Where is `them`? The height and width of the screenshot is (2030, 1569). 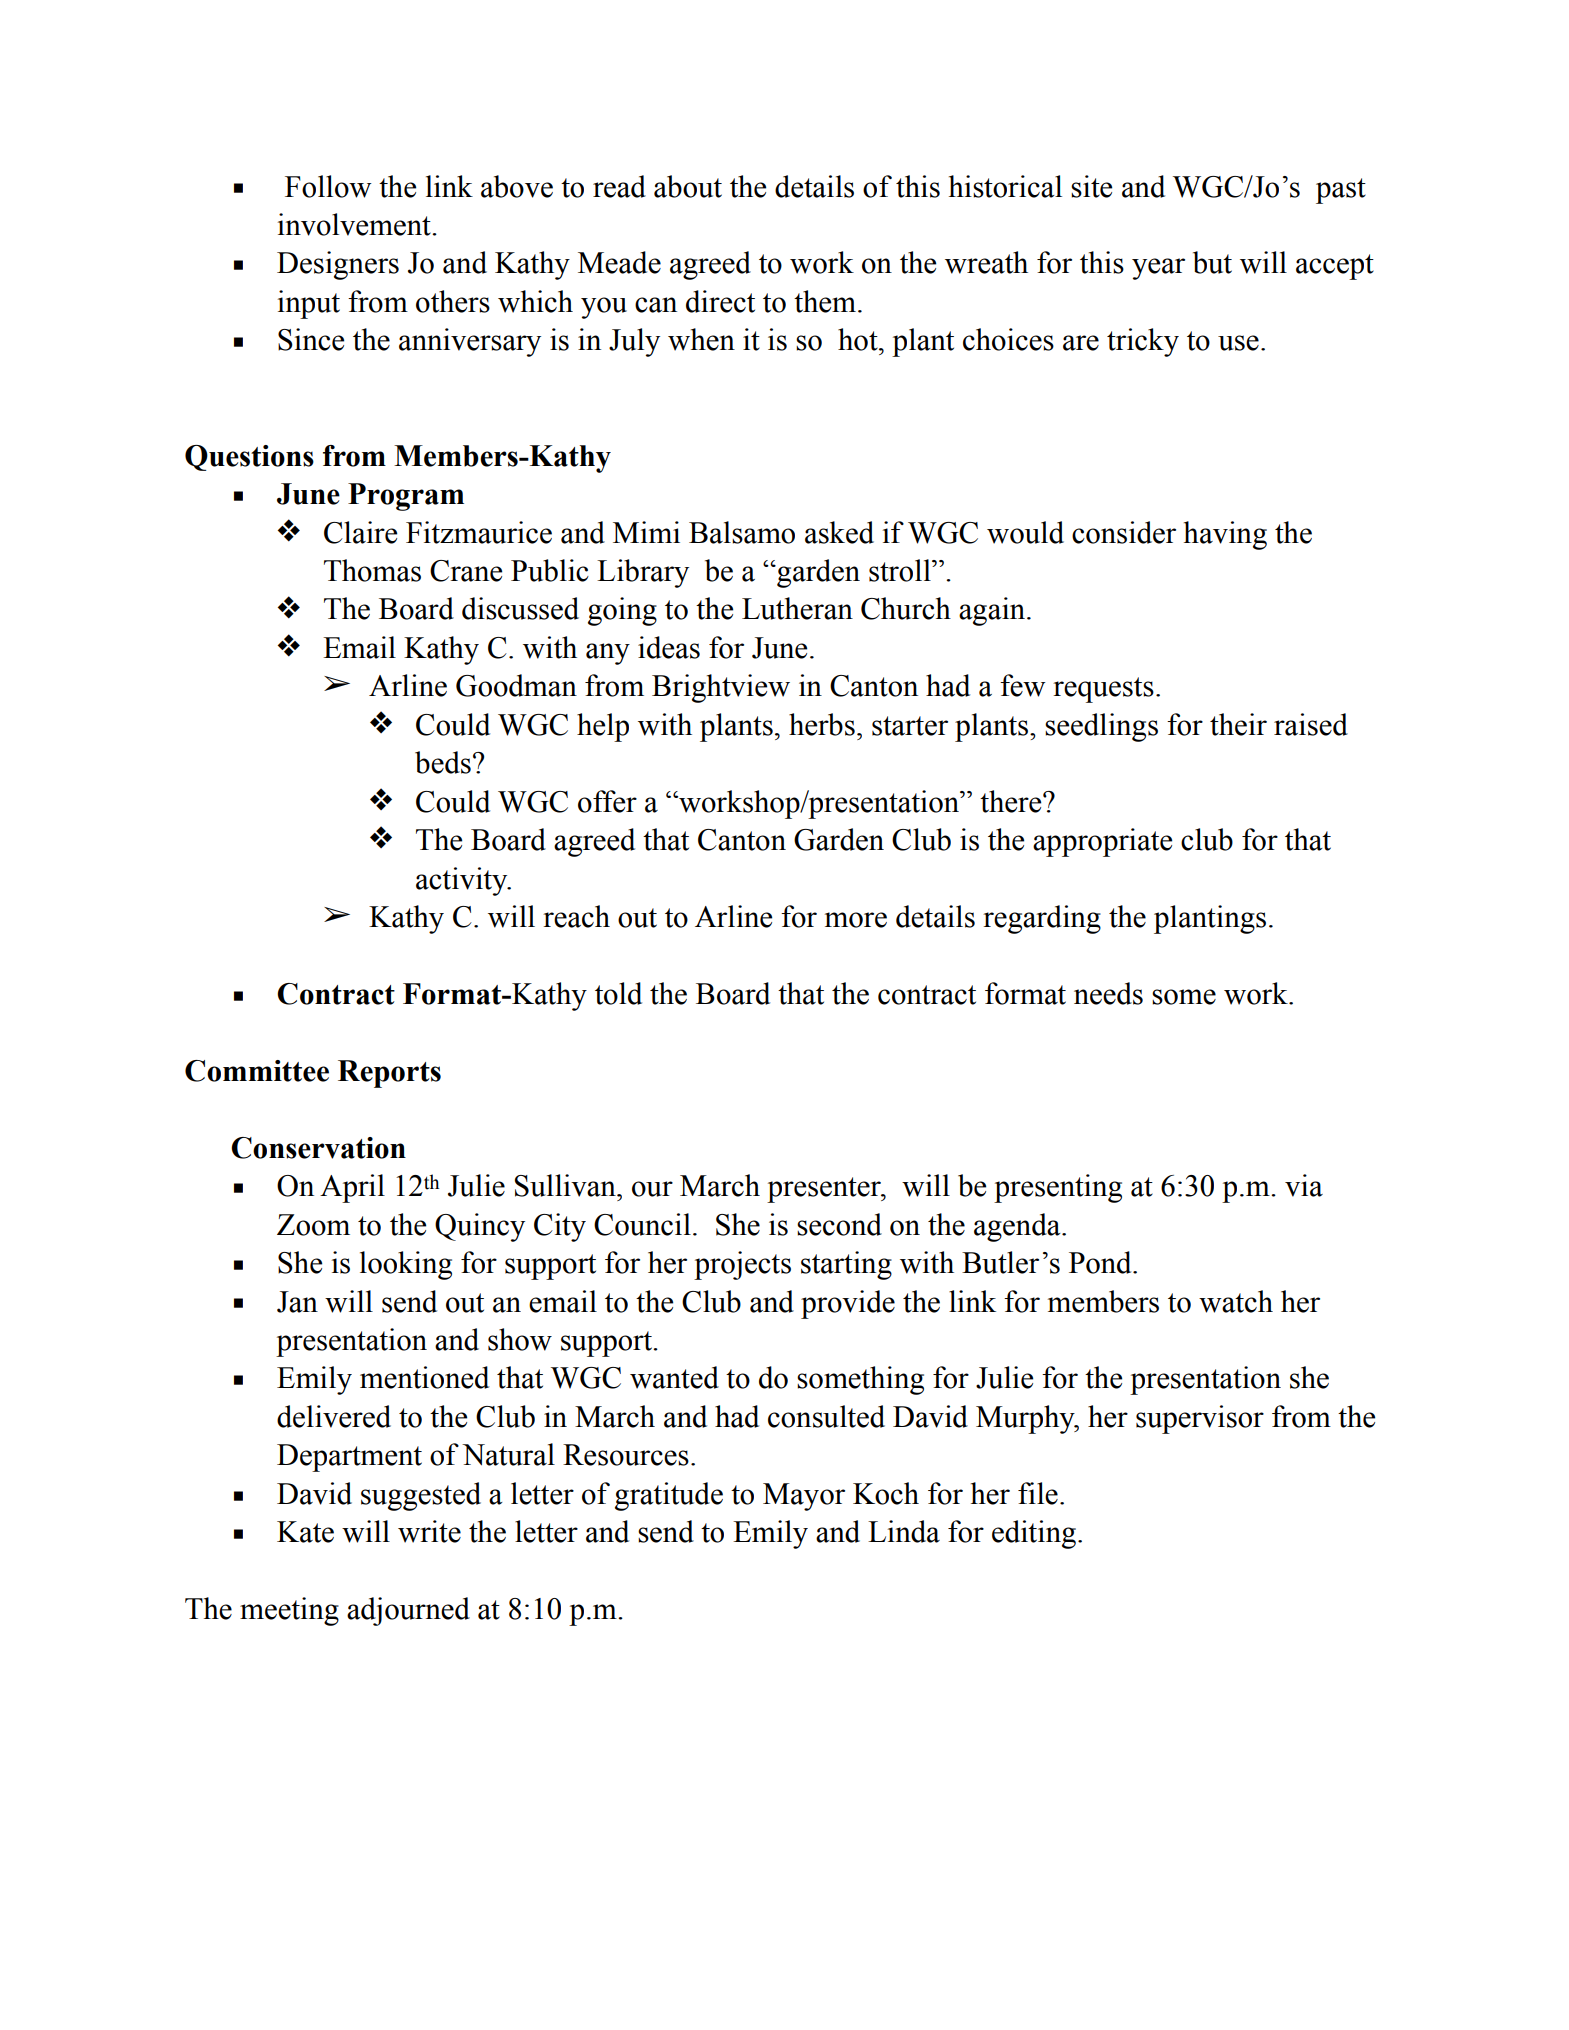 them is located at coordinates (825, 301).
